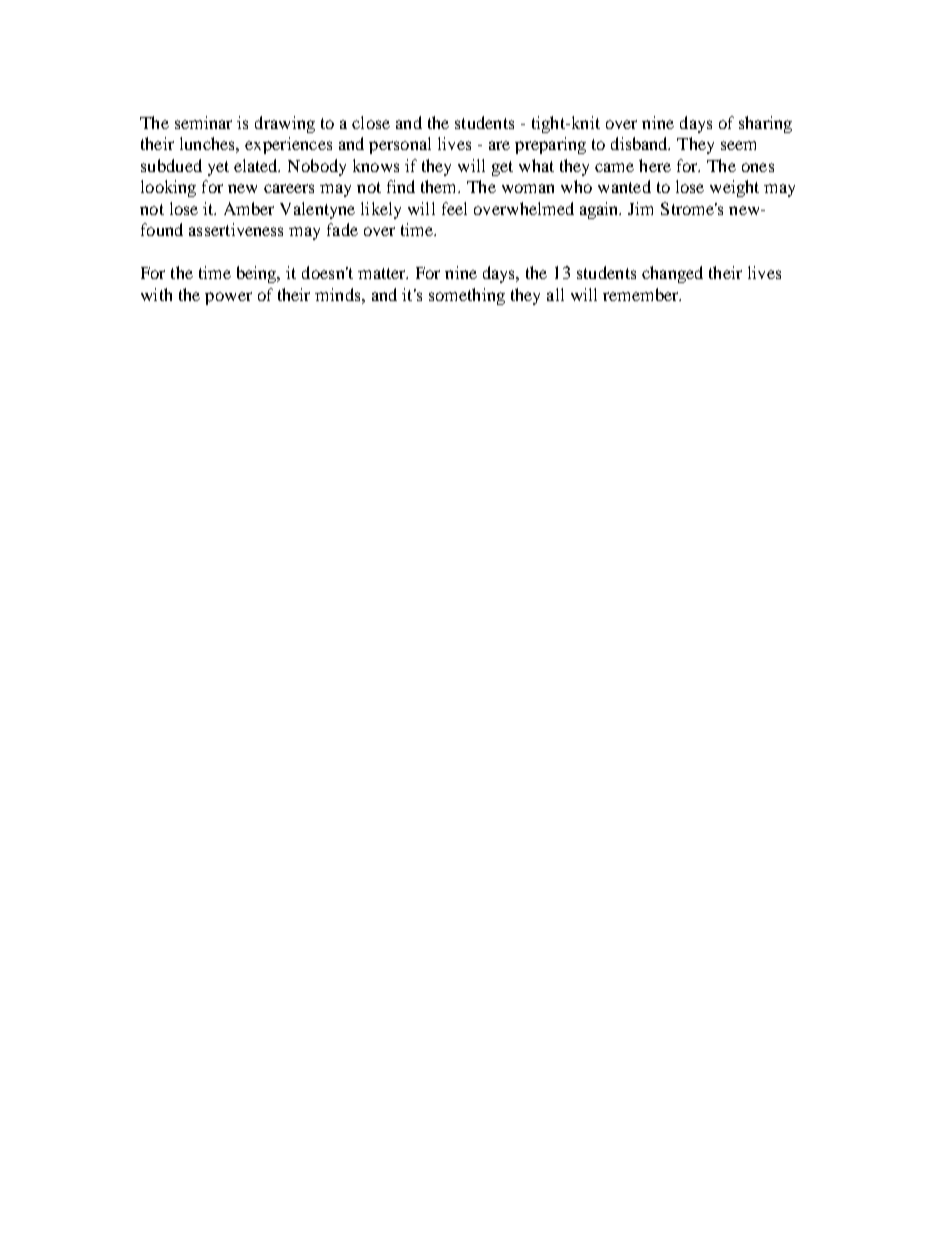  Describe the element at coordinates (249, 208) in the screenshot. I see `Amber` at that location.
